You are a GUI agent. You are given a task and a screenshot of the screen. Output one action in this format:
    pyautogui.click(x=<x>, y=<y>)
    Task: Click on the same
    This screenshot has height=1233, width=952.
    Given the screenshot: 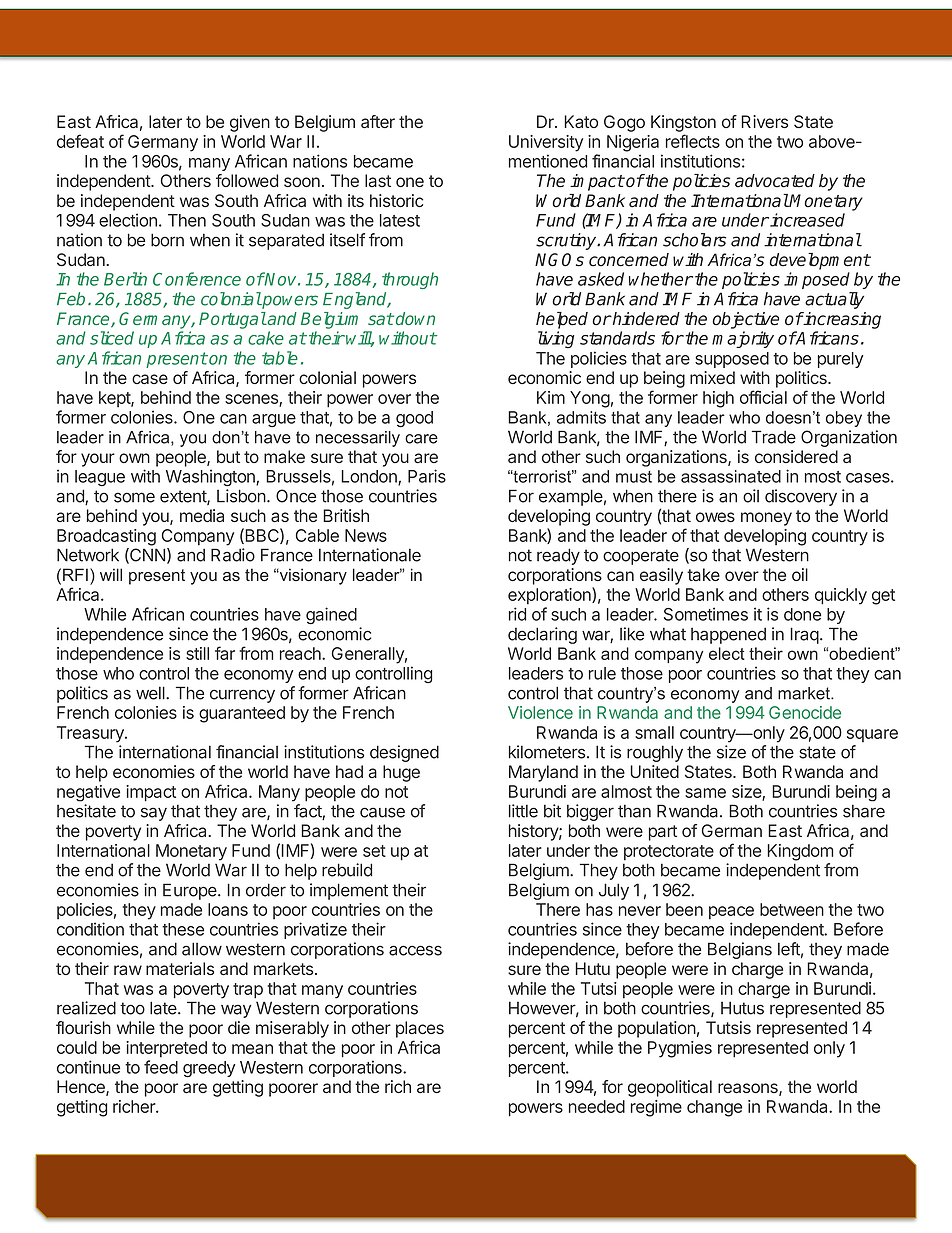 What is the action you would take?
    pyautogui.click(x=705, y=793)
